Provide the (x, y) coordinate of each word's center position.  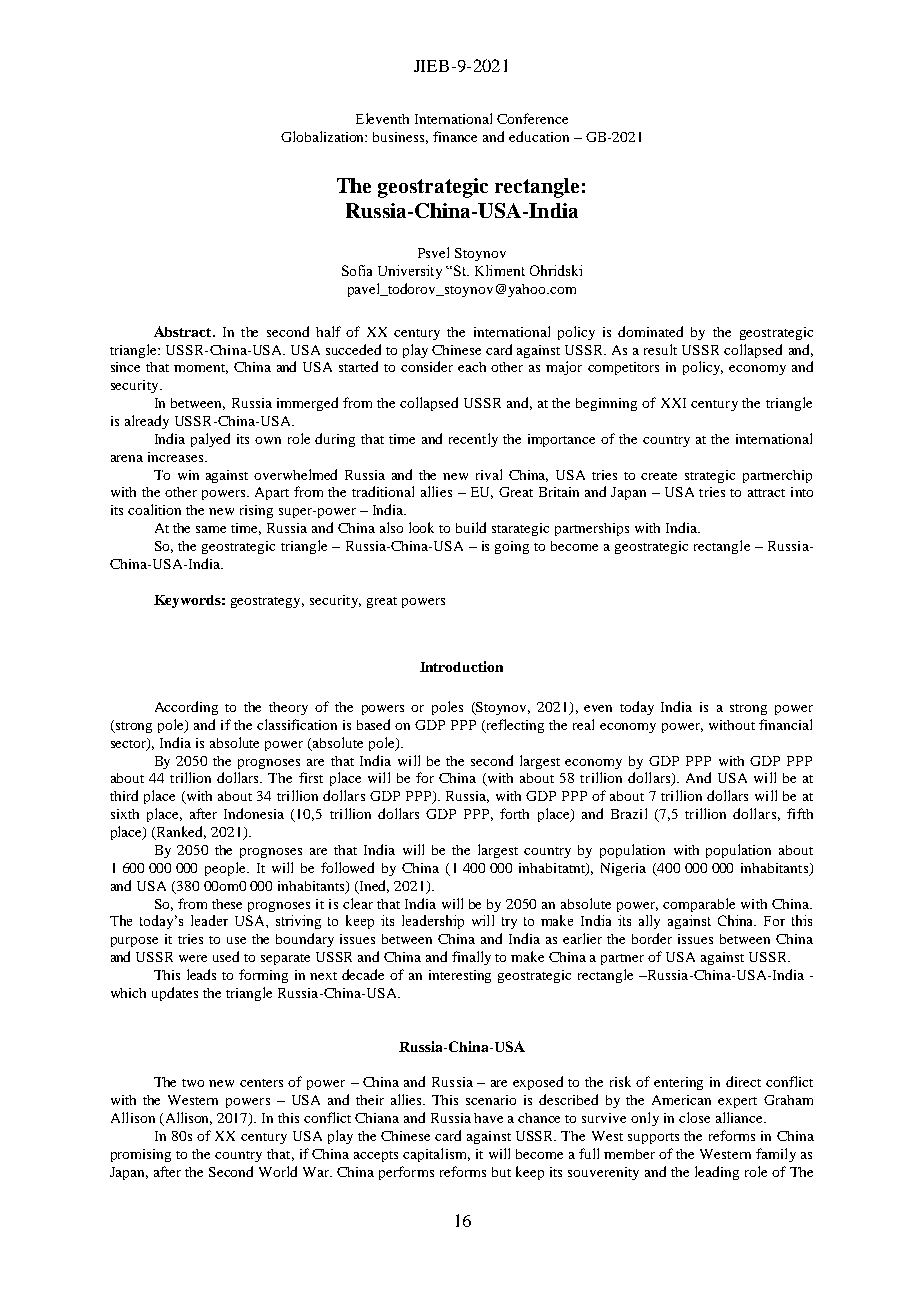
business (400, 138)
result (660, 349)
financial (785, 724)
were (193, 958)
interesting (460, 976)
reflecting (514, 726)
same (211, 529)
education (539, 136)
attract (766, 493)
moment (201, 369)
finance (455, 136)
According (186, 708)
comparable (699, 905)
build (471, 527)
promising (141, 1155)
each (472, 367)
